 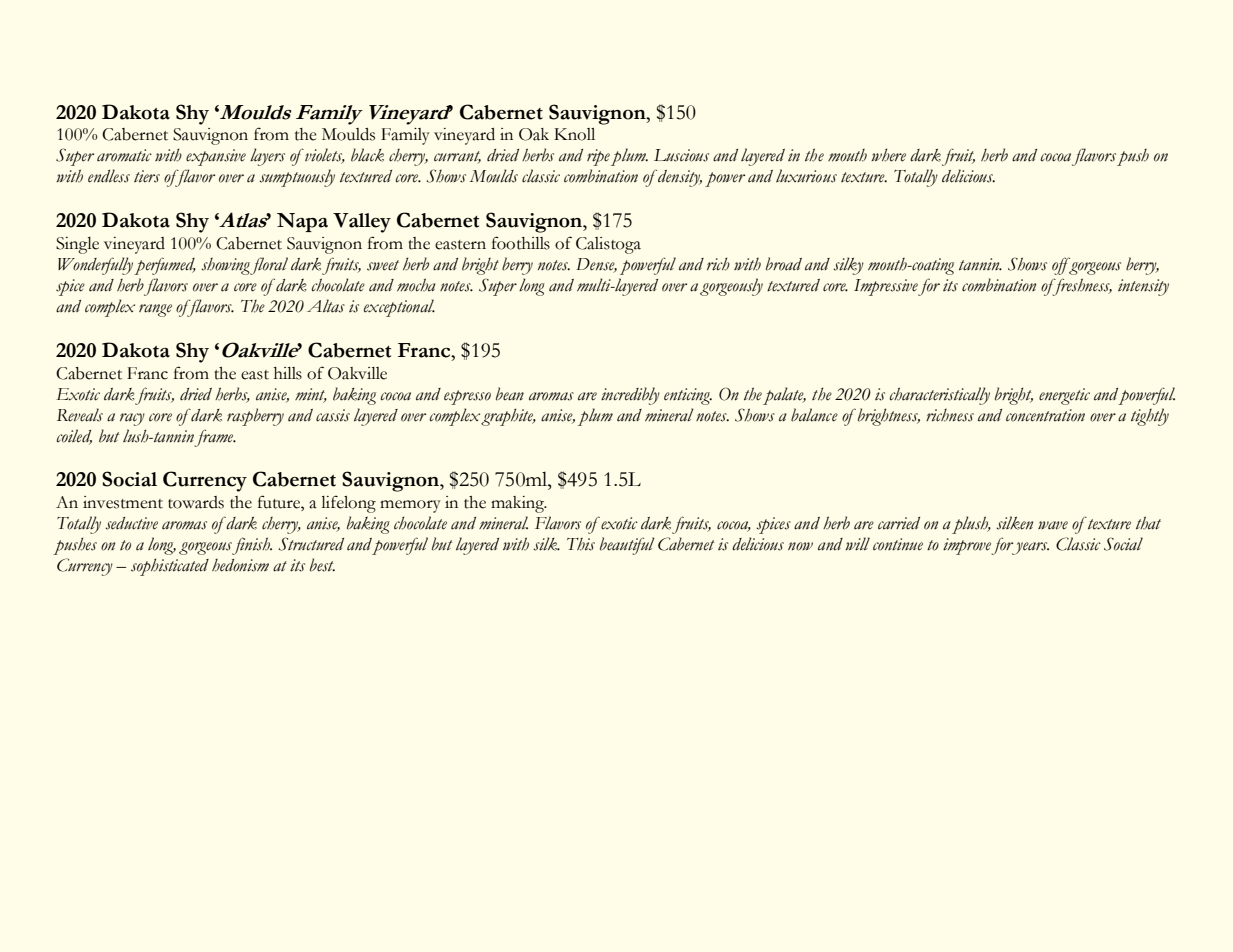 What do you see at coordinates (216, 157) in the page?
I see `expansive` at bounding box center [216, 157].
